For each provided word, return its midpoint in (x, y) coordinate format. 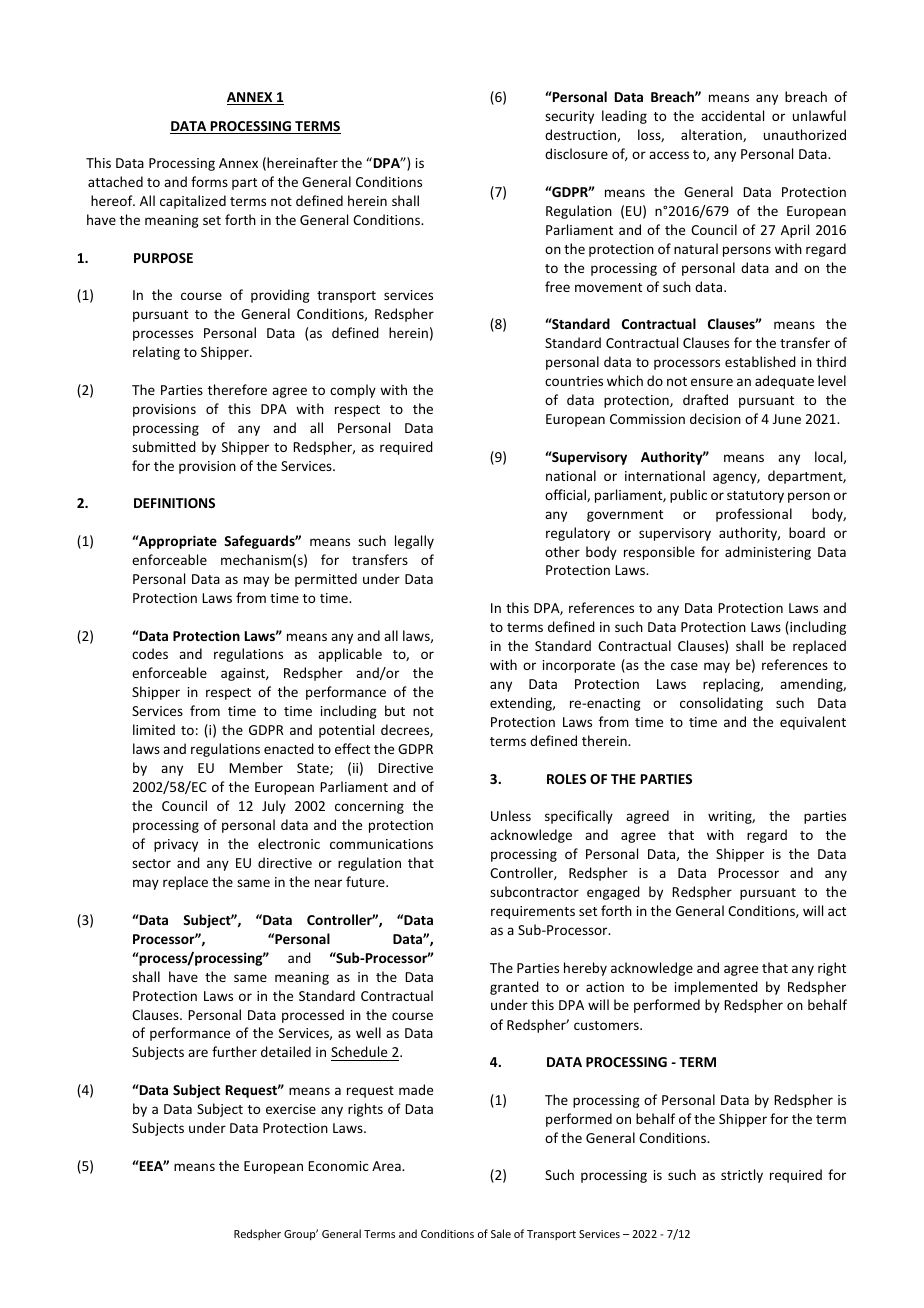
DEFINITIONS (174, 503)
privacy (176, 845)
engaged (613, 893)
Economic (338, 1166)
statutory (755, 497)
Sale (501, 1233)
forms (209, 181)
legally (414, 542)
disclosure (576, 153)
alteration (712, 135)
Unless (511, 815)
